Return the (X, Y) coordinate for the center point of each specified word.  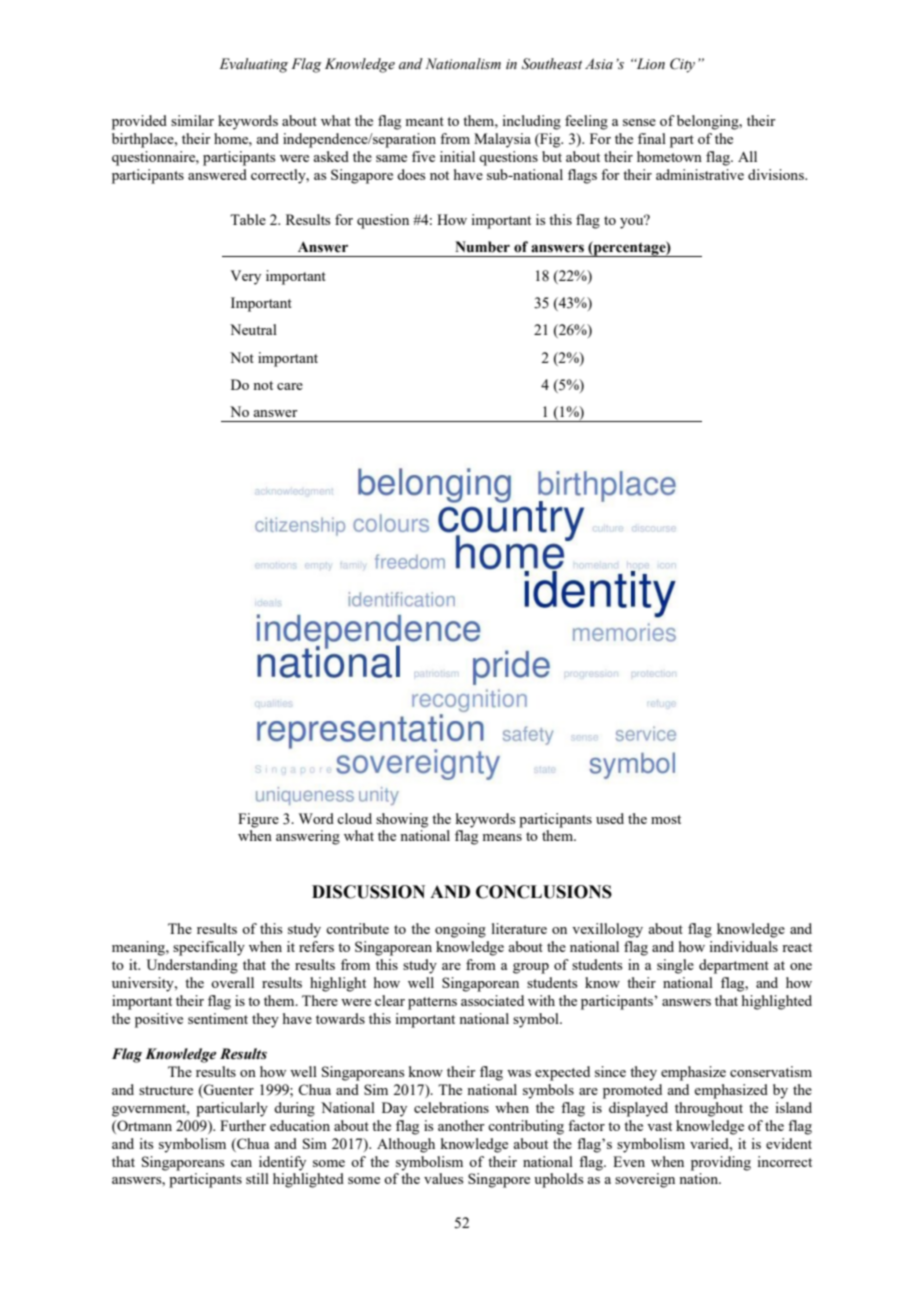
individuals (743, 946)
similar (192, 120)
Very (245, 277)
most (666, 819)
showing (402, 820)
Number (482, 247)
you (633, 222)
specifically (209, 948)
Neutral (253, 329)
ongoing (460, 930)
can (241, 1163)
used (610, 818)
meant (424, 121)
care (290, 386)
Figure (258, 820)
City (682, 65)
